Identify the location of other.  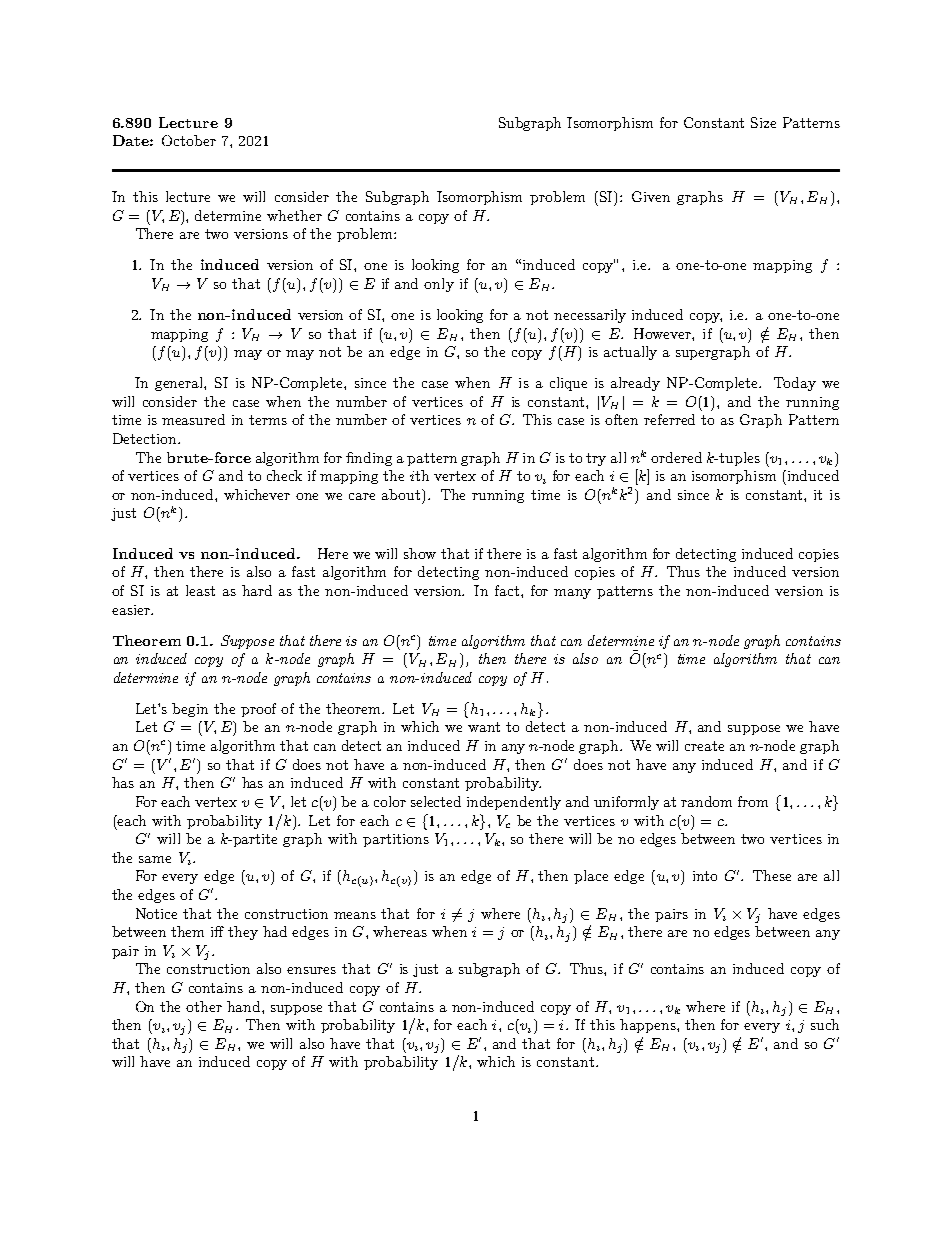
(204, 1006).
